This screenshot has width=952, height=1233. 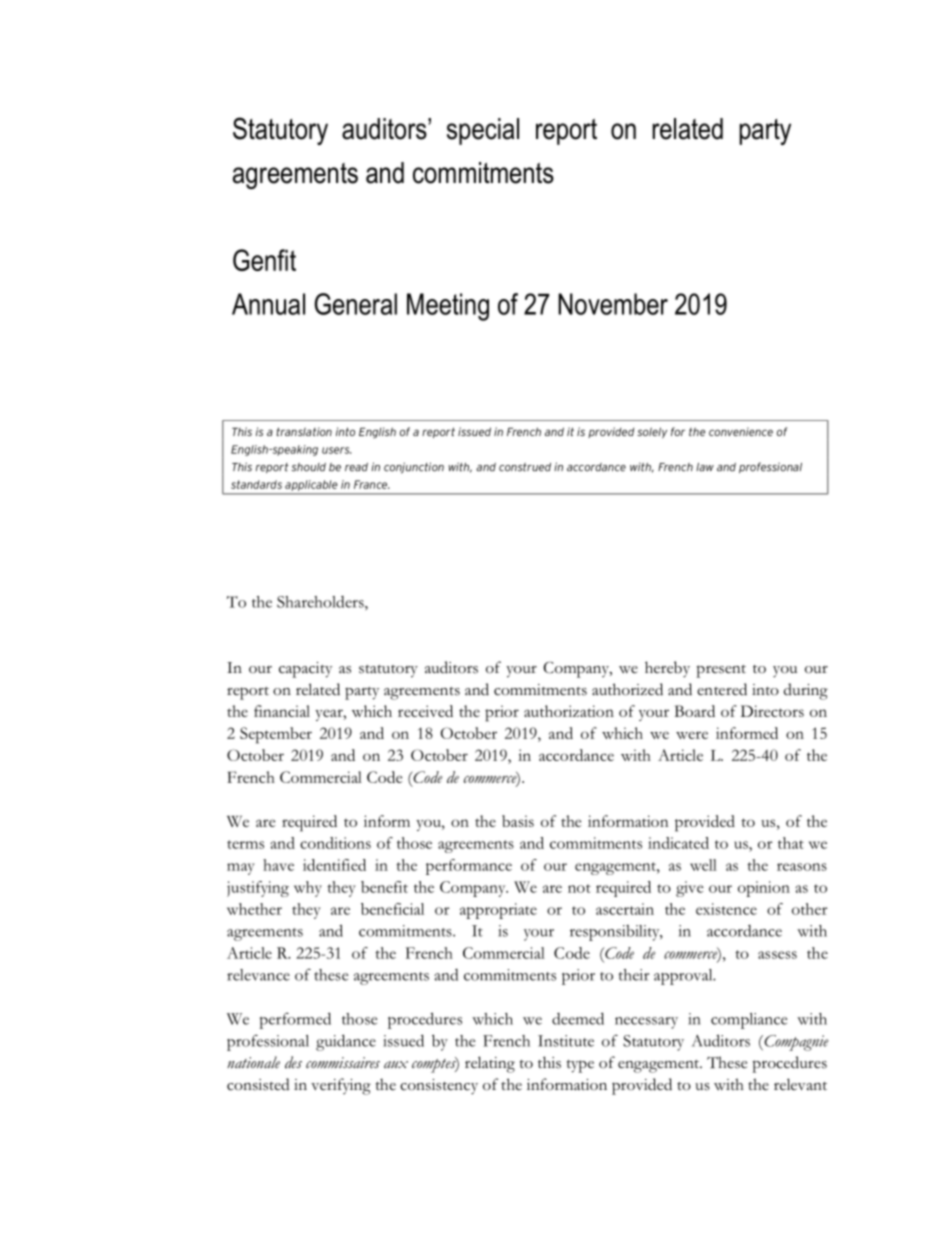 I want to click on entered, so click(x=722, y=689).
